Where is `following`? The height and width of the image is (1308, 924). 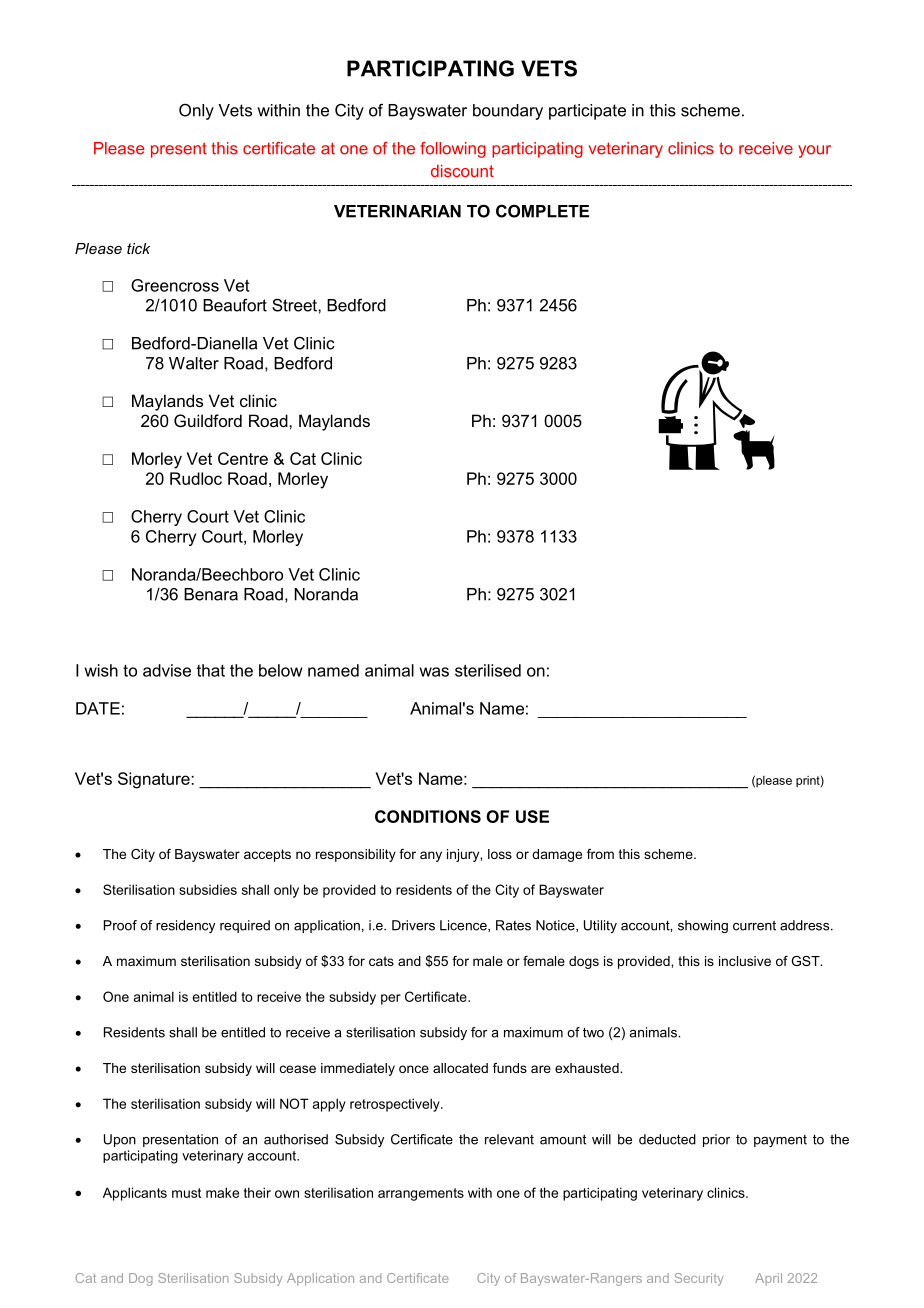
following is located at coordinates (453, 150).
